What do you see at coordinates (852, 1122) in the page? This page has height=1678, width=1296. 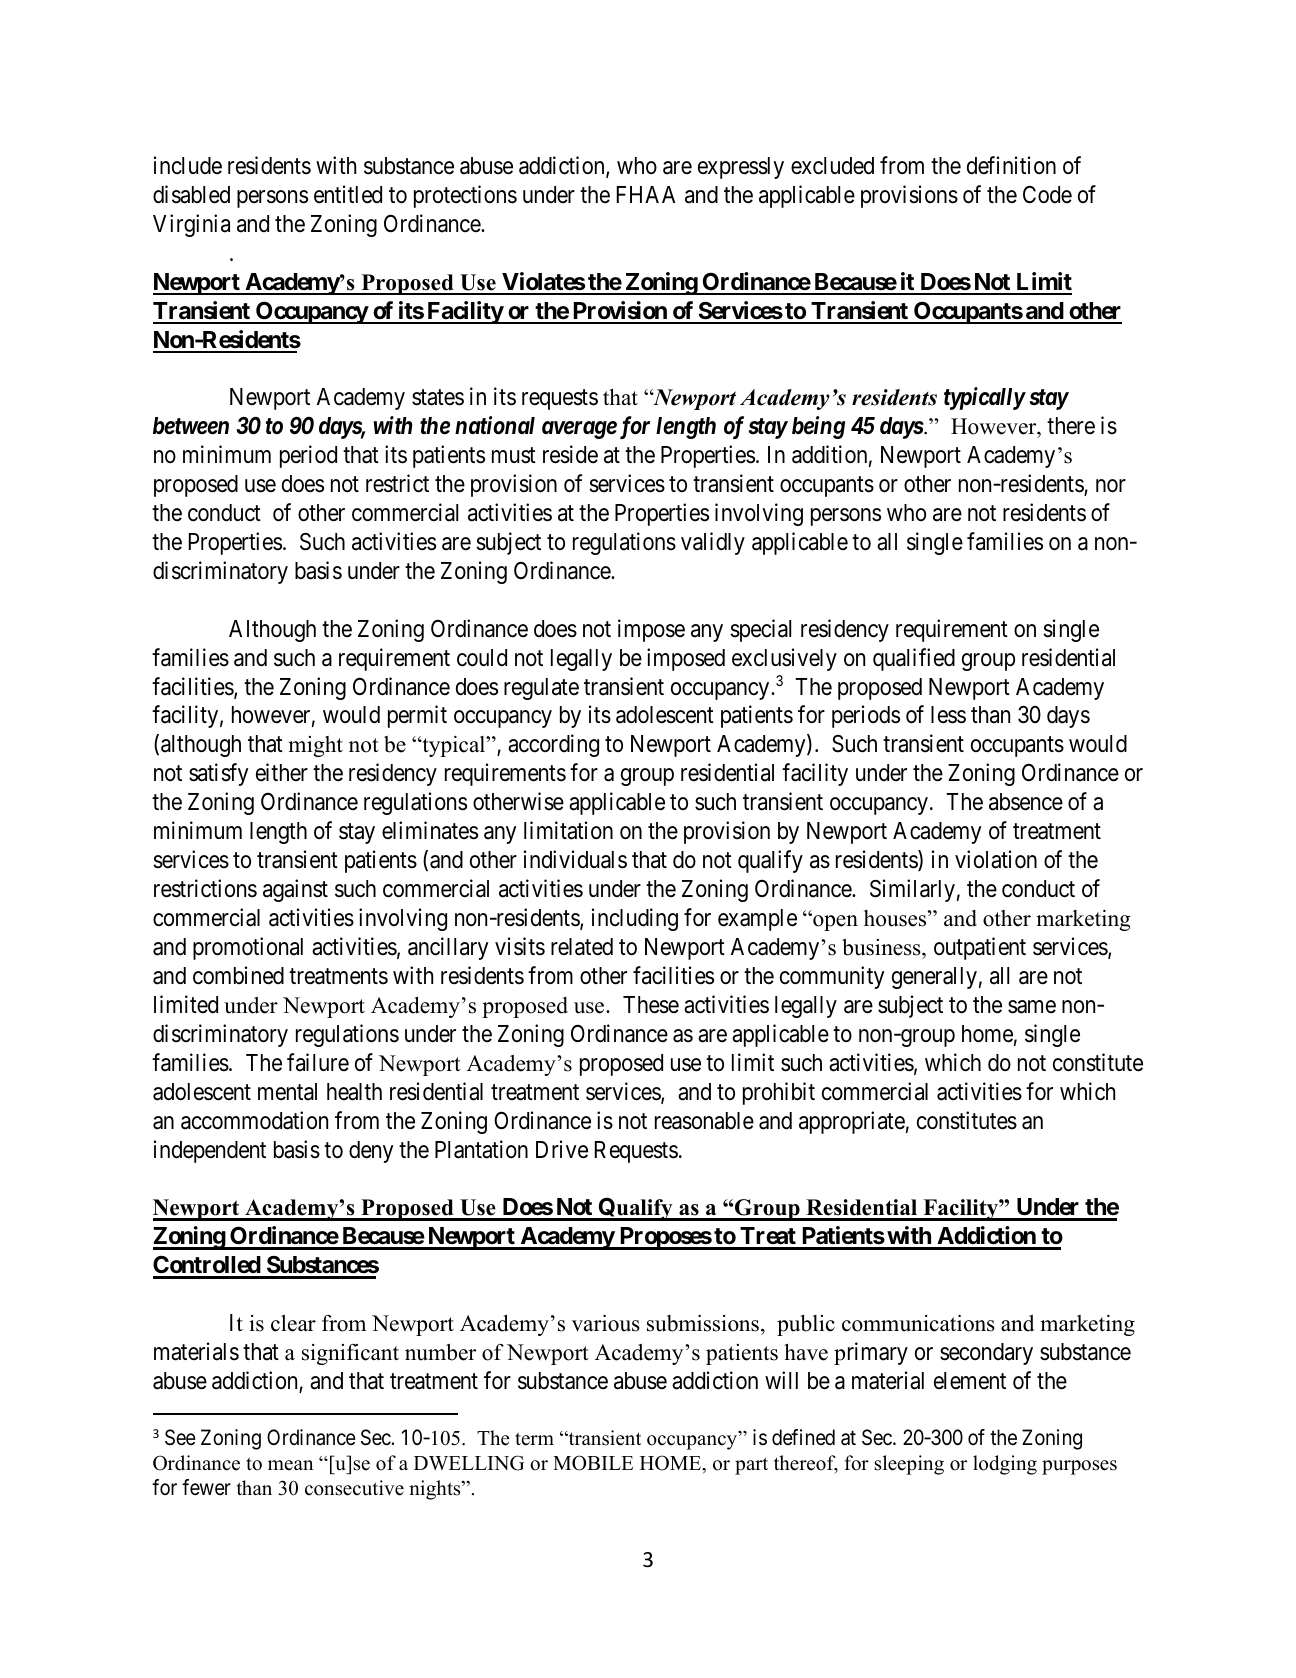 I see `appropriate` at bounding box center [852, 1122].
